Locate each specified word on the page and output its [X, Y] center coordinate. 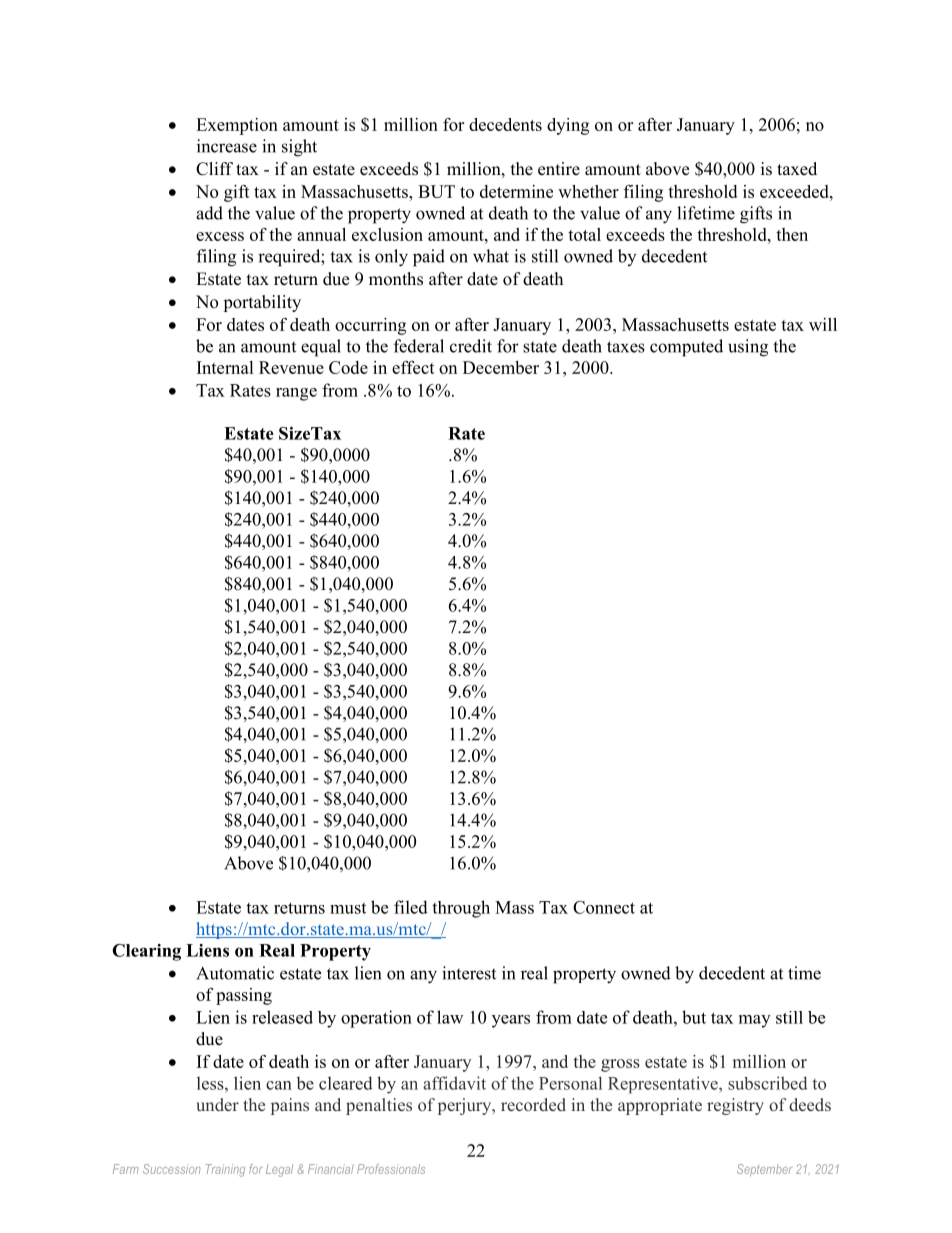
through [461, 909]
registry [735, 1106]
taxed [797, 169]
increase [227, 146]
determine [516, 191]
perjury [466, 1106]
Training [225, 1170]
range [296, 394]
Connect [604, 907]
